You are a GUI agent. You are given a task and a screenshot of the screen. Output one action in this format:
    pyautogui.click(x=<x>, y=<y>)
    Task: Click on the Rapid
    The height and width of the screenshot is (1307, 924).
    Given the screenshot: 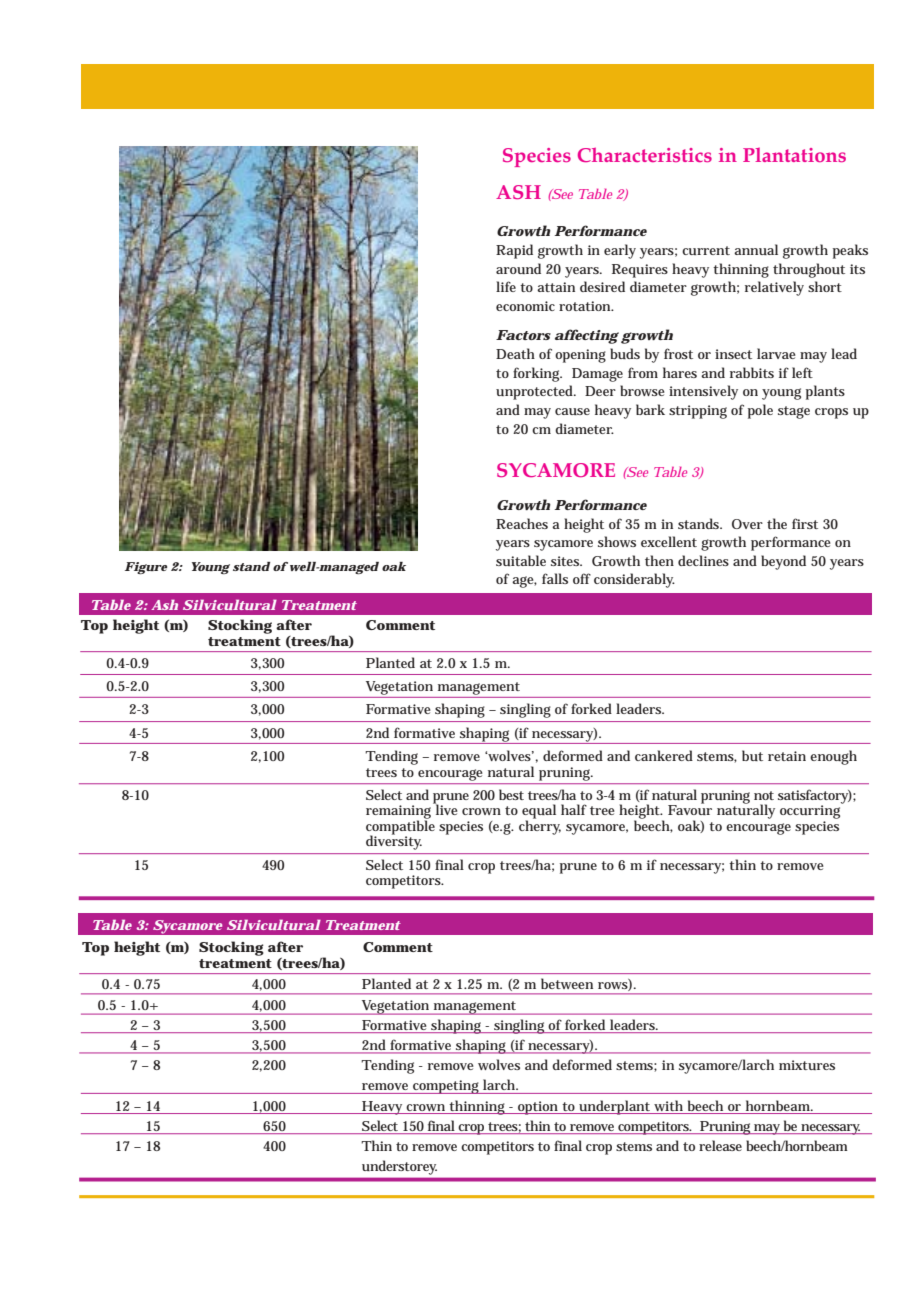 What is the action you would take?
    pyautogui.click(x=514, y=251)
